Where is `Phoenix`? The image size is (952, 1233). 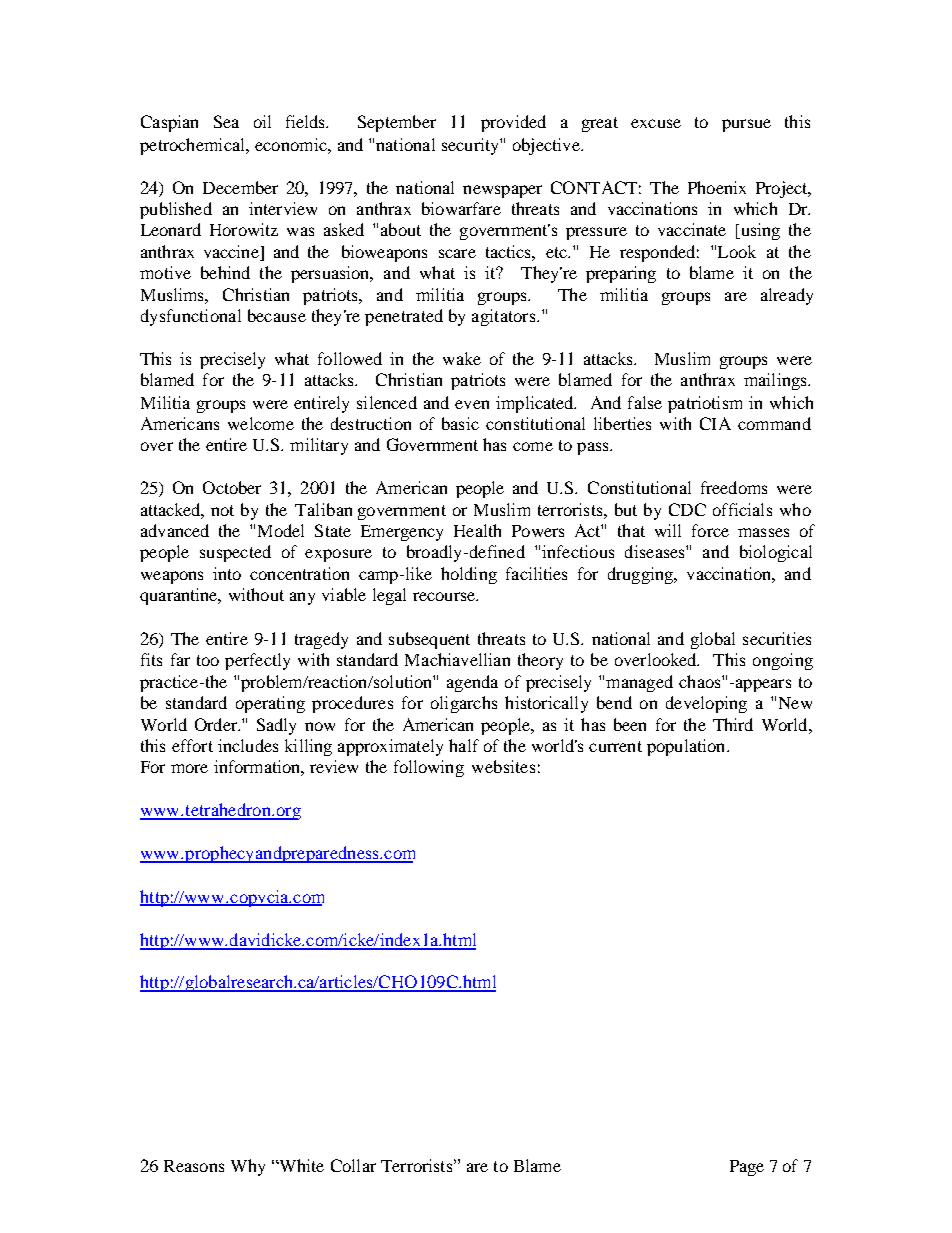
Phoenix is located at coordinates (717, 187).
